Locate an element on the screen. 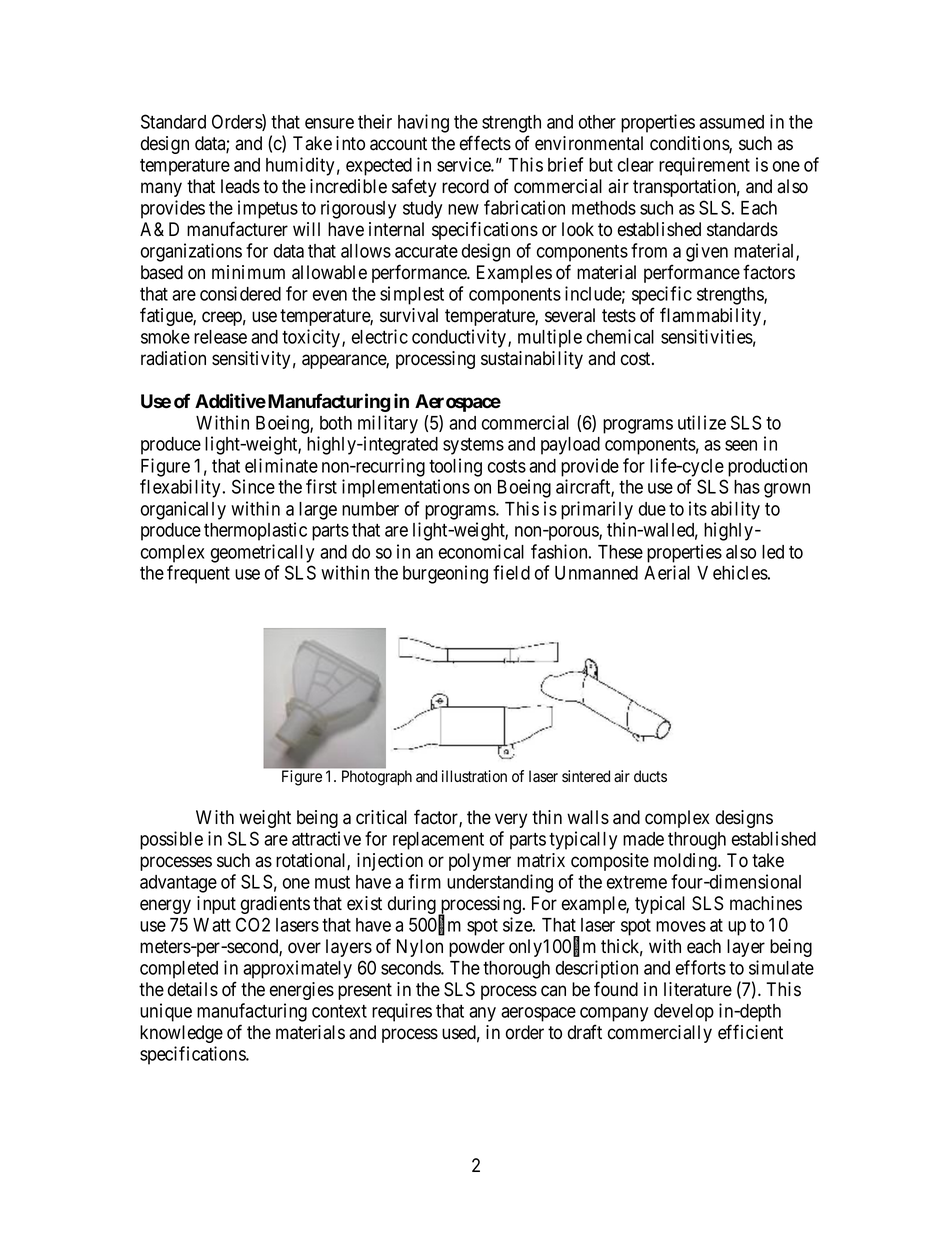 The height and width of the screenshot is (1233, 952). leads is located at coordinates (240, 186).
